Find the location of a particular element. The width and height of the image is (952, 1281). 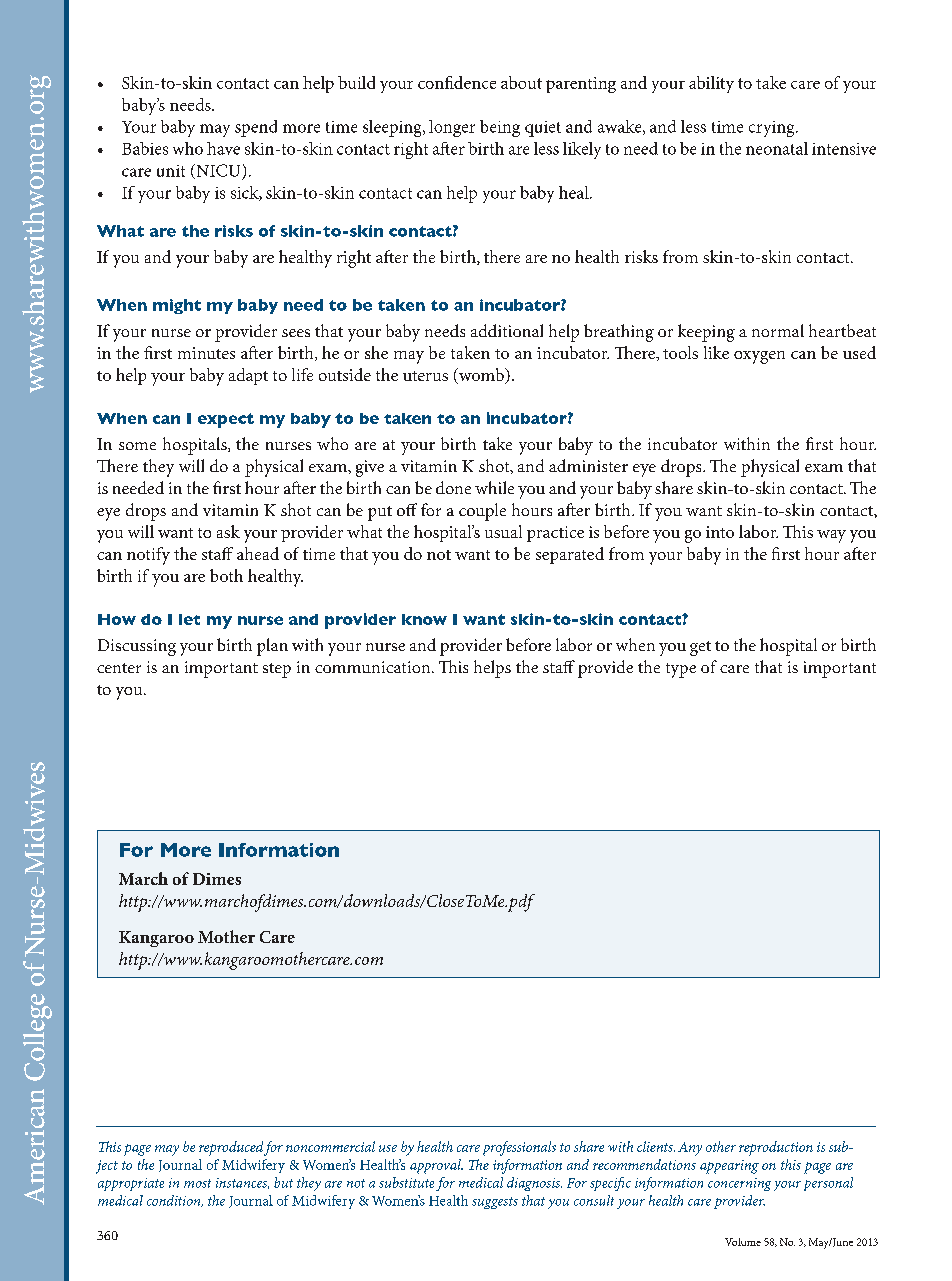

crying is located at coordinates (773, 129).
